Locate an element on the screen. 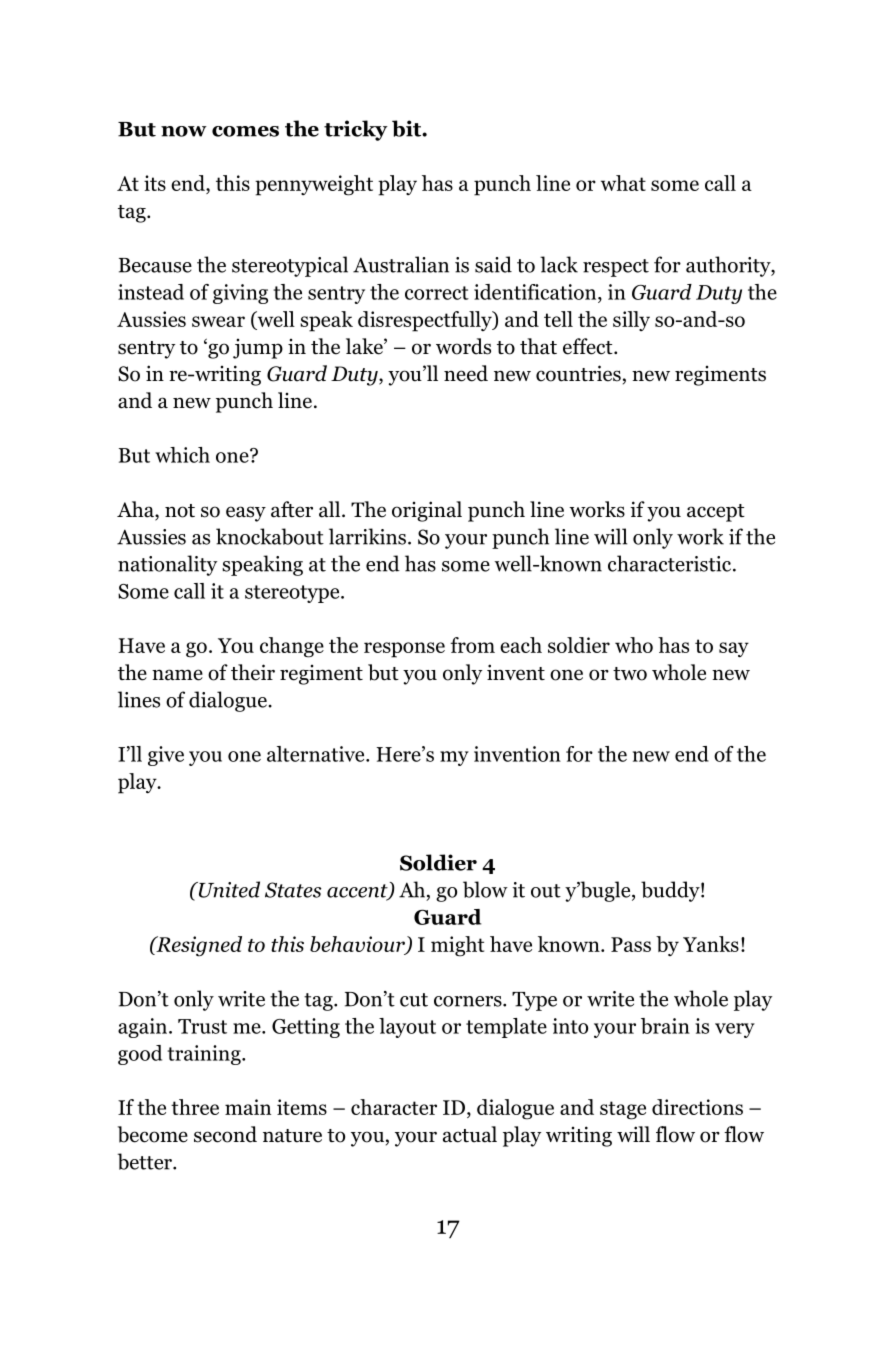 This screenshot has height=1350, width=896. blow is located at coordinates (485, 889).
